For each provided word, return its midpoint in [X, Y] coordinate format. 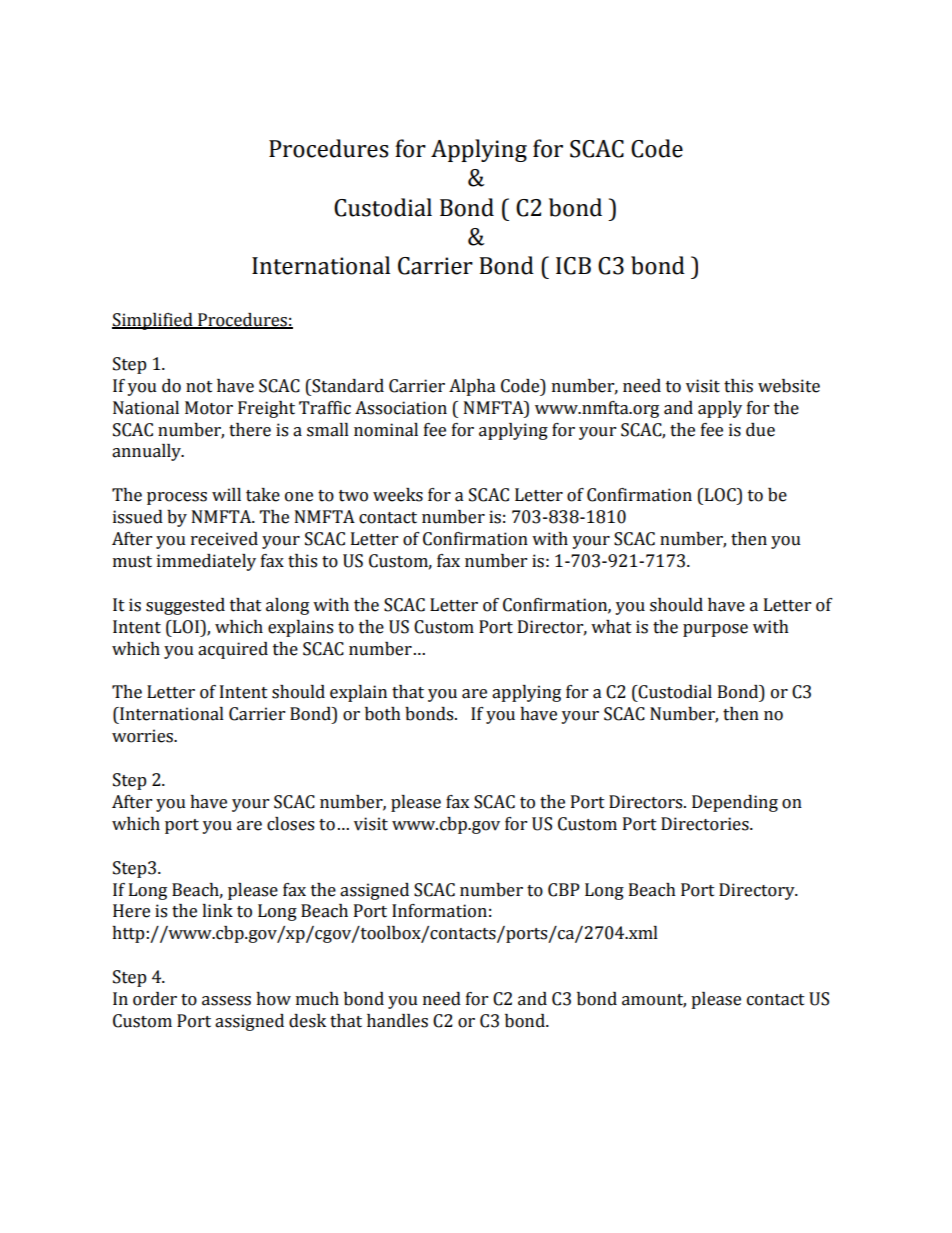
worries [144, 736]
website [789, 386]
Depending [735, 803]
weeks [398, 495]
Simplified [153, 321]
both [383, 714]
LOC [720, 495]
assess [226, 1001]
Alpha [472, 387]
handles [397, 1021]
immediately [206, 562]
